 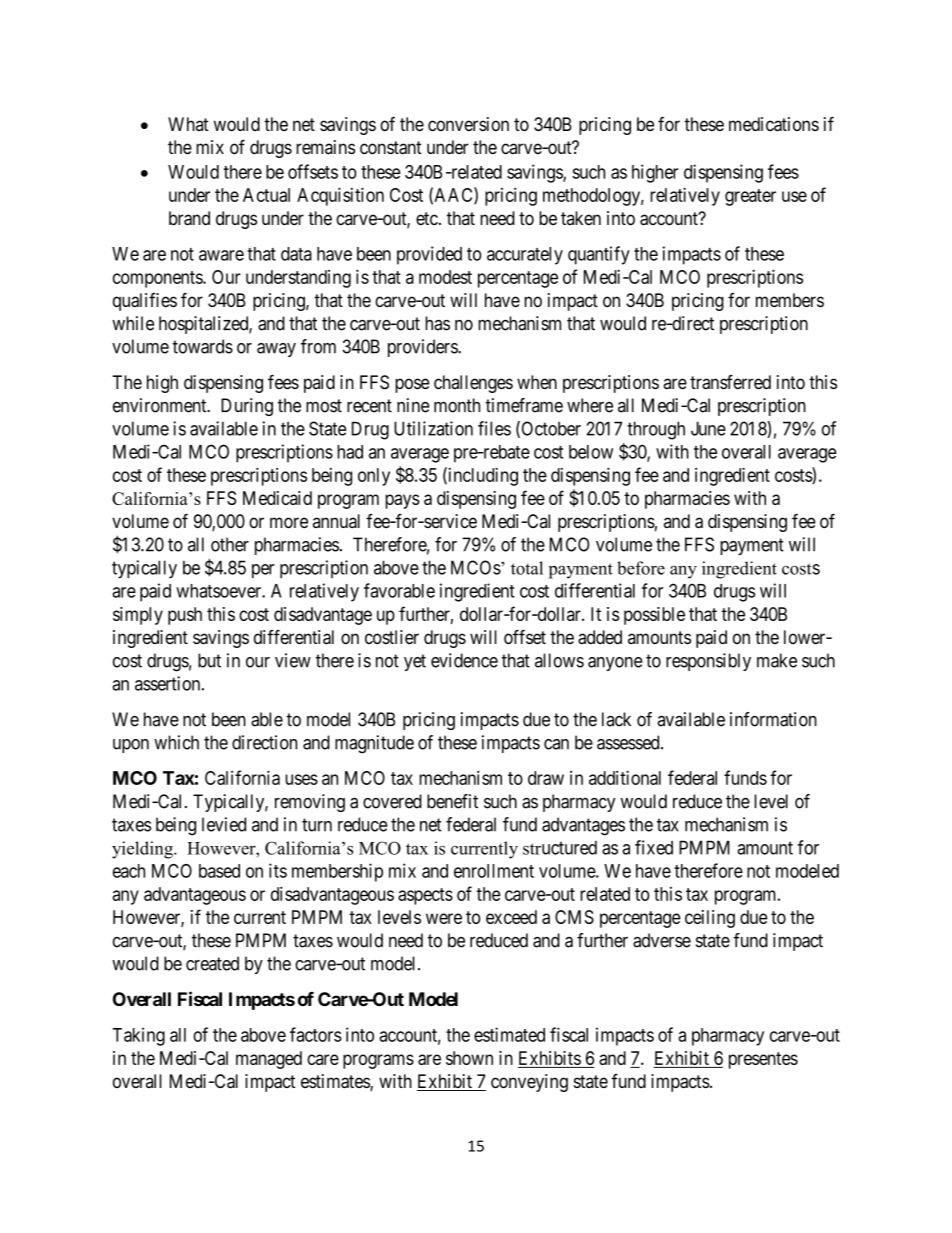 What do you see at coordinates (468, 124) in the document?
I see `conversion` at bounding box center [468, 124].
